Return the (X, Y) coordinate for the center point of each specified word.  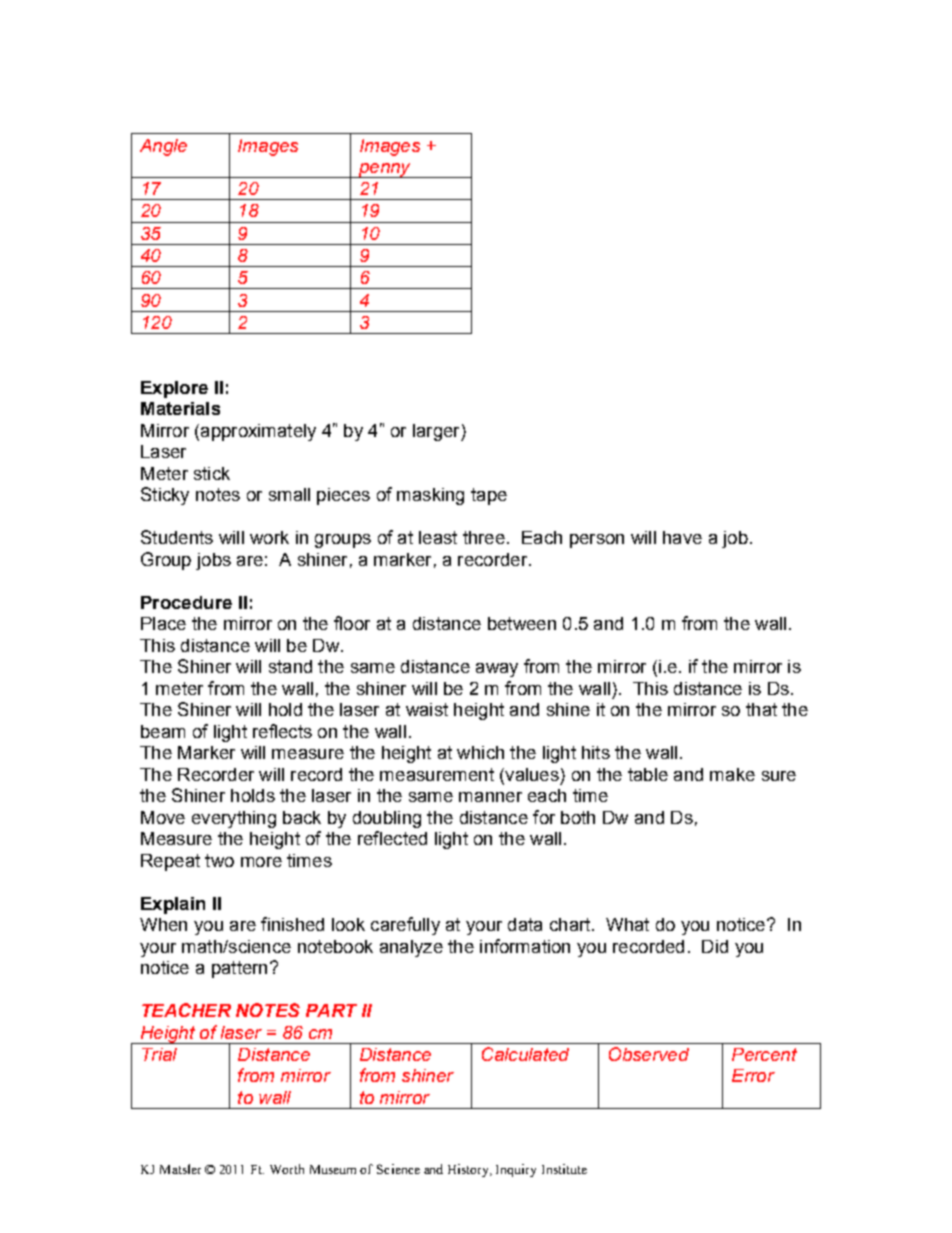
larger (437, 432)
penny (384, 170)
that (761, 709)
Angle (163, 147)
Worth (287, 1169)
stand (290, 666)
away (497, 670)
